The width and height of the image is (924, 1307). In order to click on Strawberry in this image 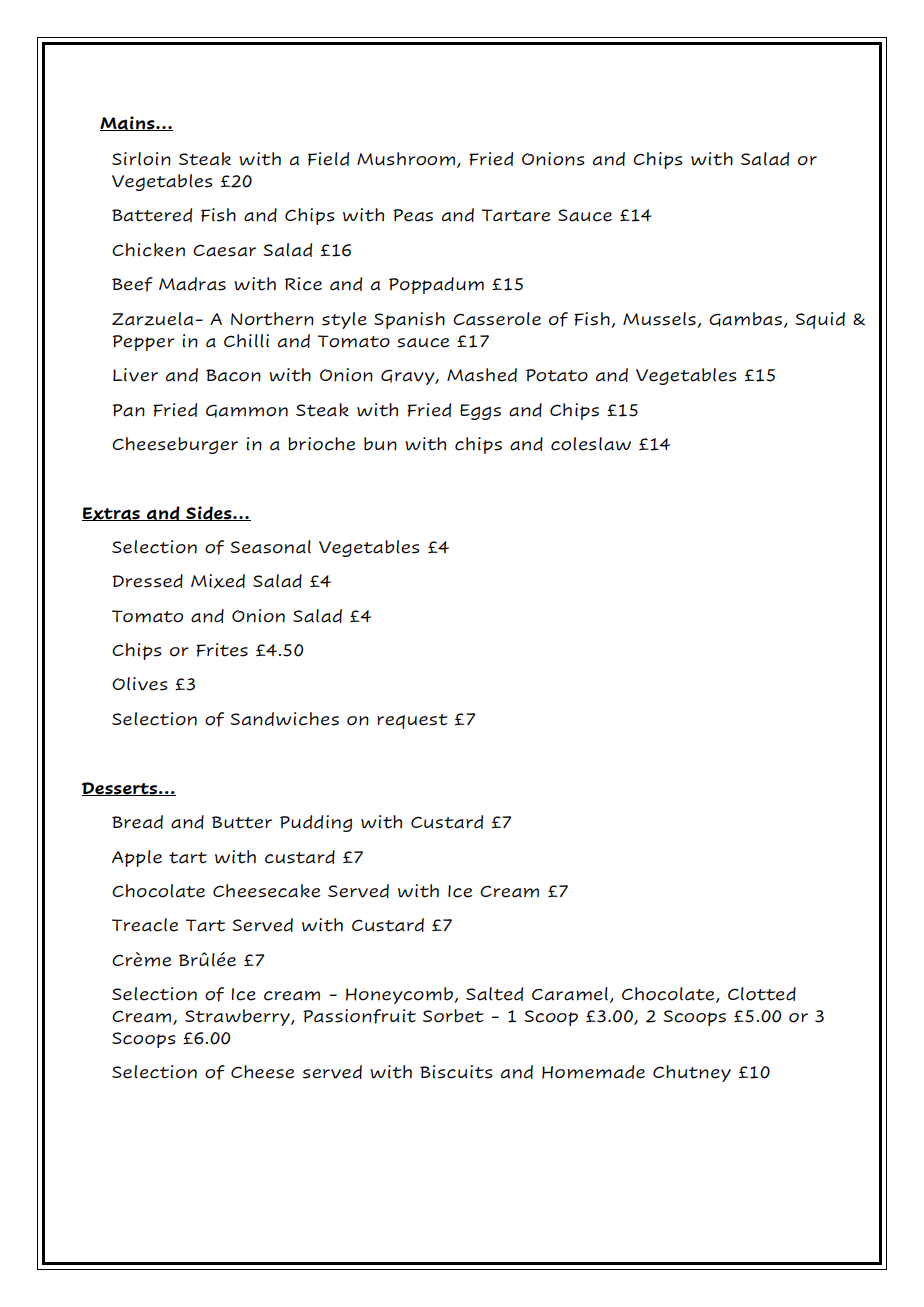, I will do `click(238, 1017)`.
